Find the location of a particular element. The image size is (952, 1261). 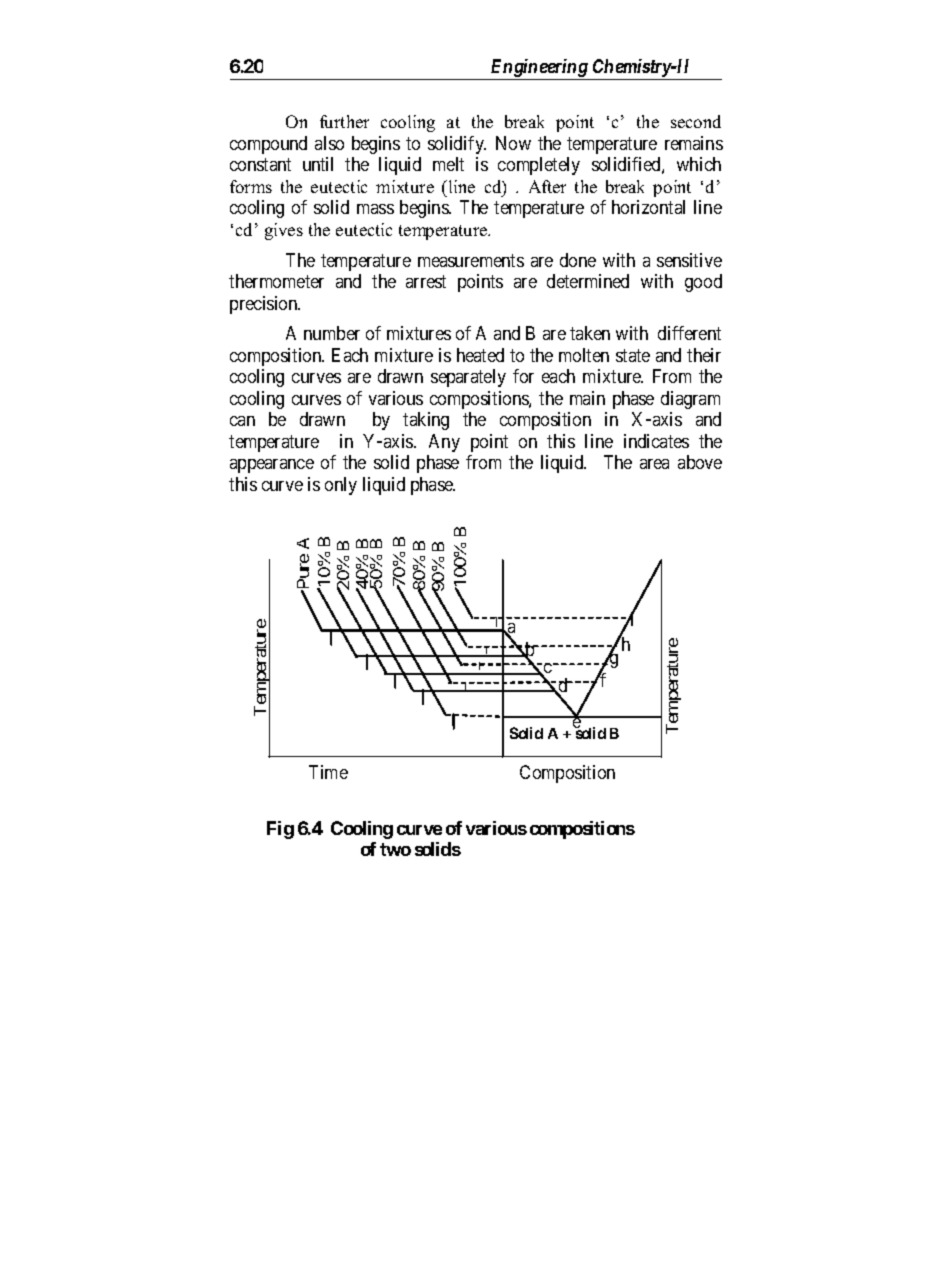

Any is located at coordinates (444, 443).
